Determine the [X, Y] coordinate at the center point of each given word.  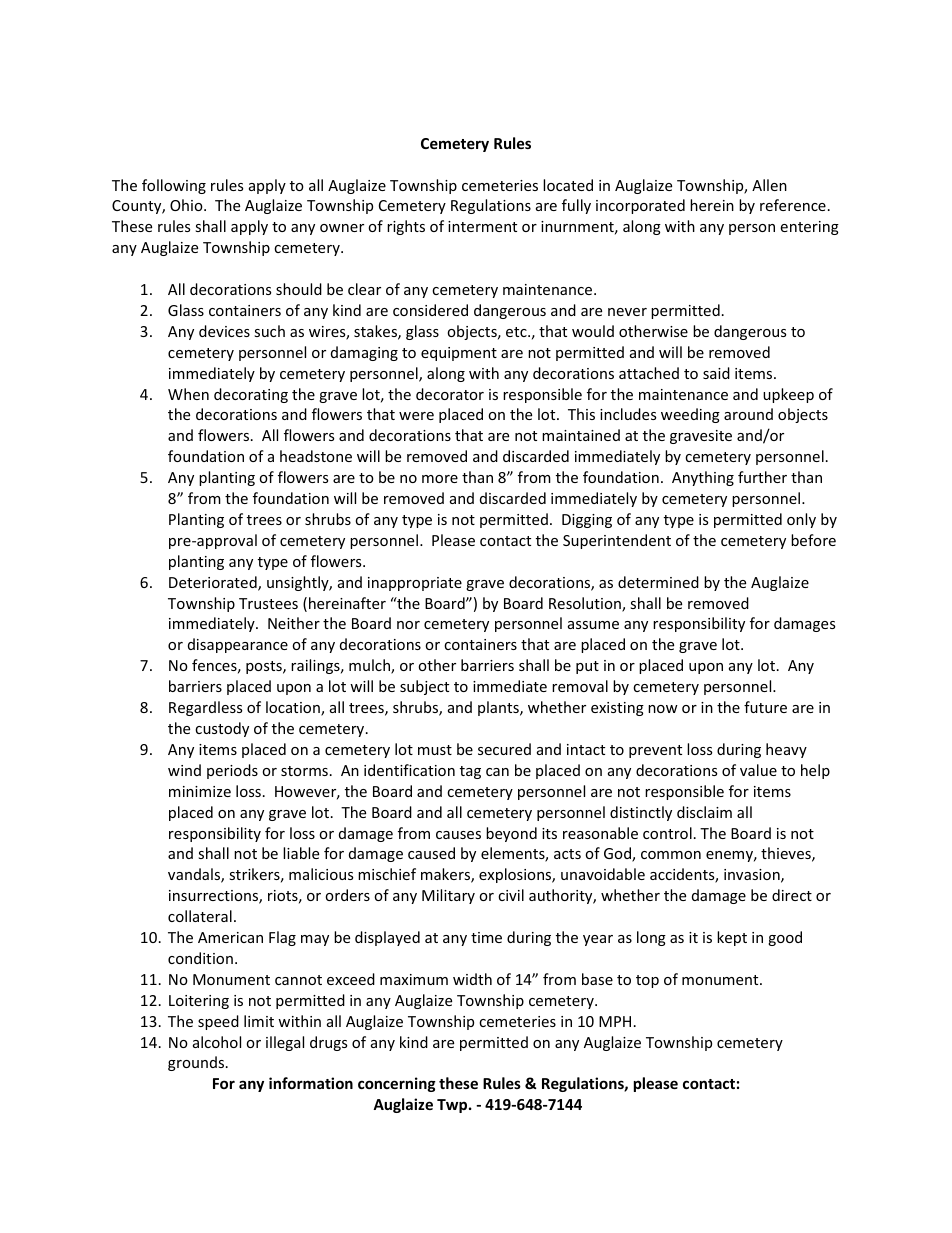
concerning [397, 1084]
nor [408, 625]
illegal [285, 1043]
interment [482, 226]
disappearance [238, 645]
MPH [615, 1021]
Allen [769, 185]
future [765, 707]
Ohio [187, 205]
